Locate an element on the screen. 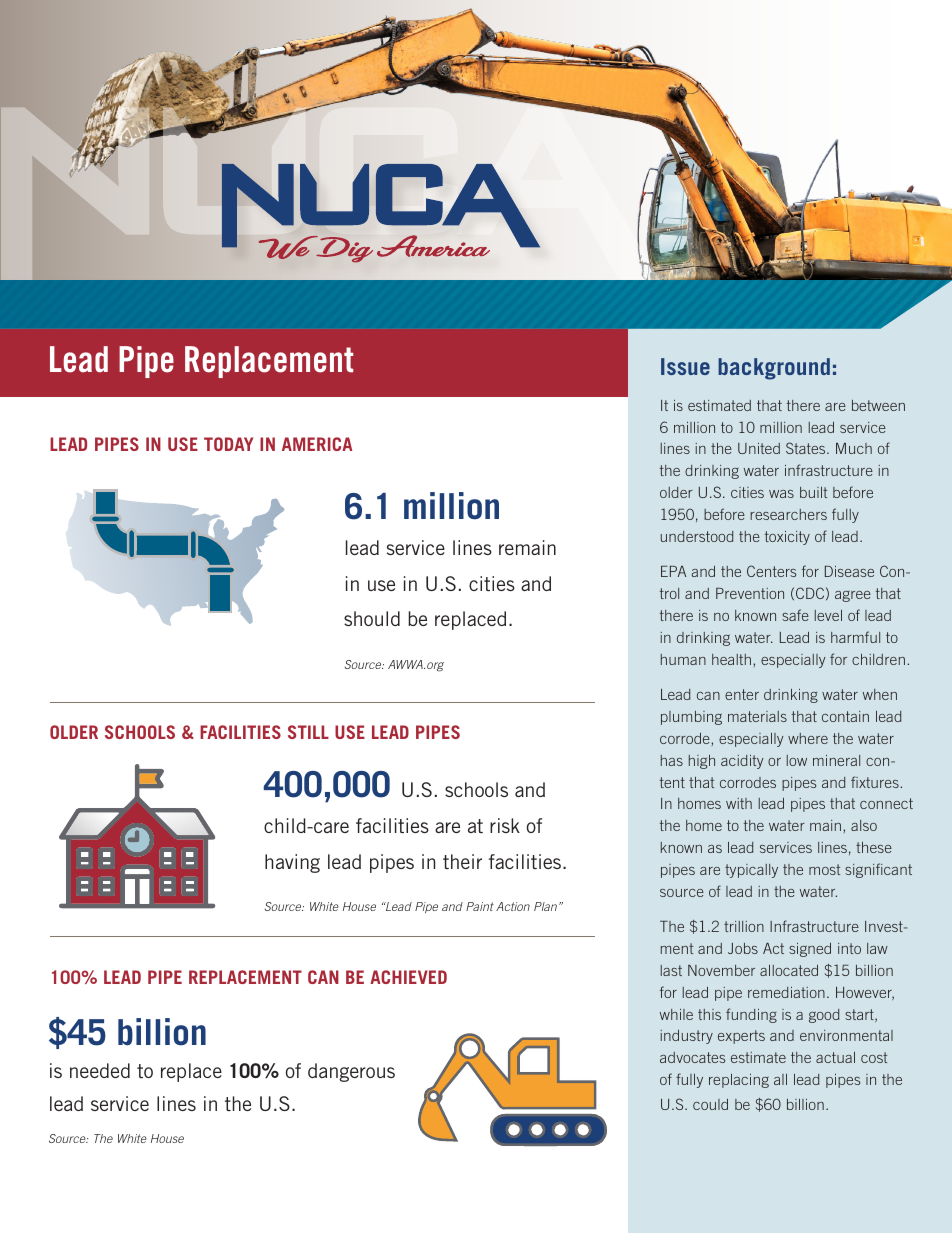  replacing is located at coordinates (739, 1081).
